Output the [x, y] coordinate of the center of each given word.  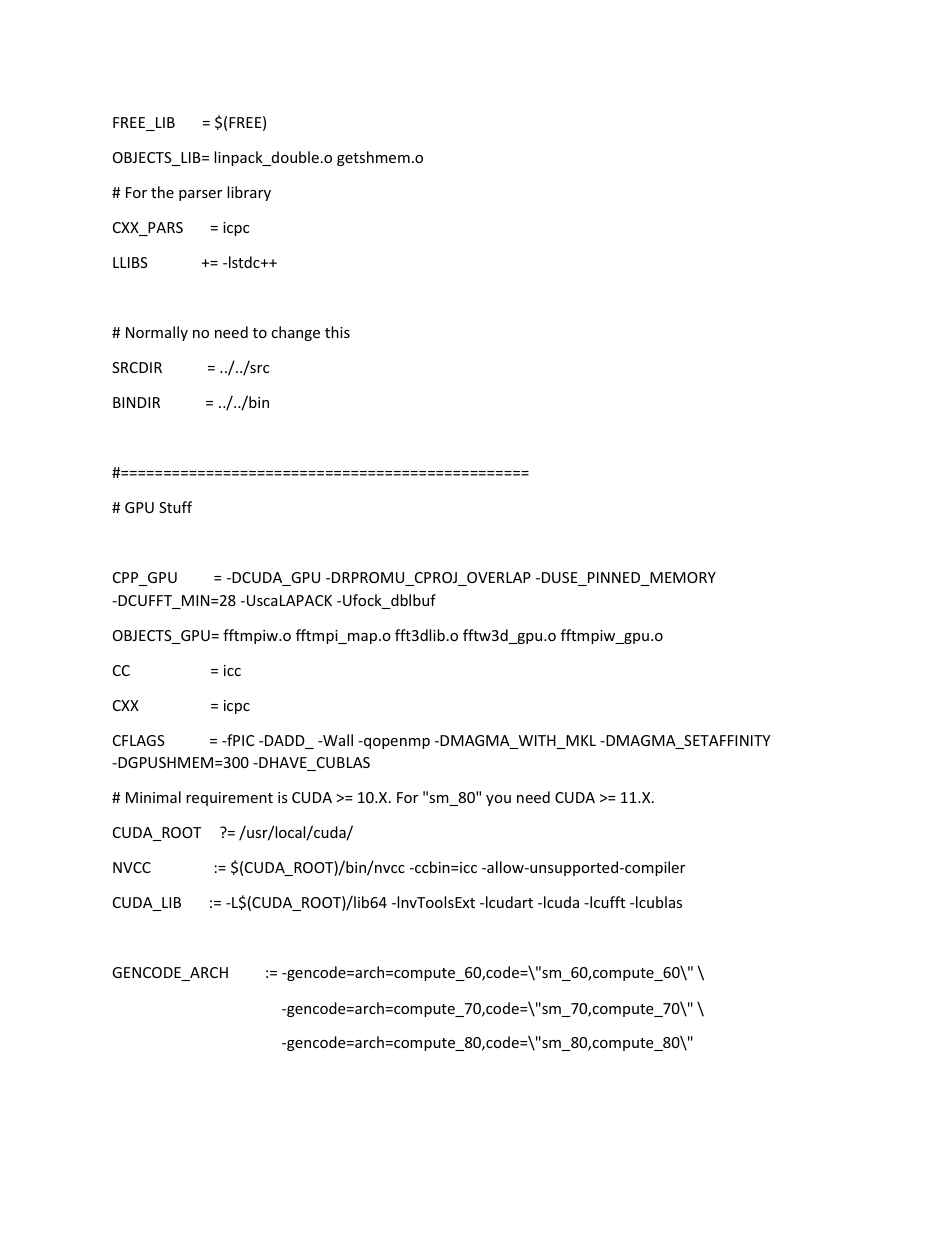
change [295, 333]
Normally [157, 333]
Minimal [153, 797]
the [162, 192]
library [249, 193]
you [498, 800]
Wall [337, 740]
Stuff [175, 507]
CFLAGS [139, 740]
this [337, 332]
